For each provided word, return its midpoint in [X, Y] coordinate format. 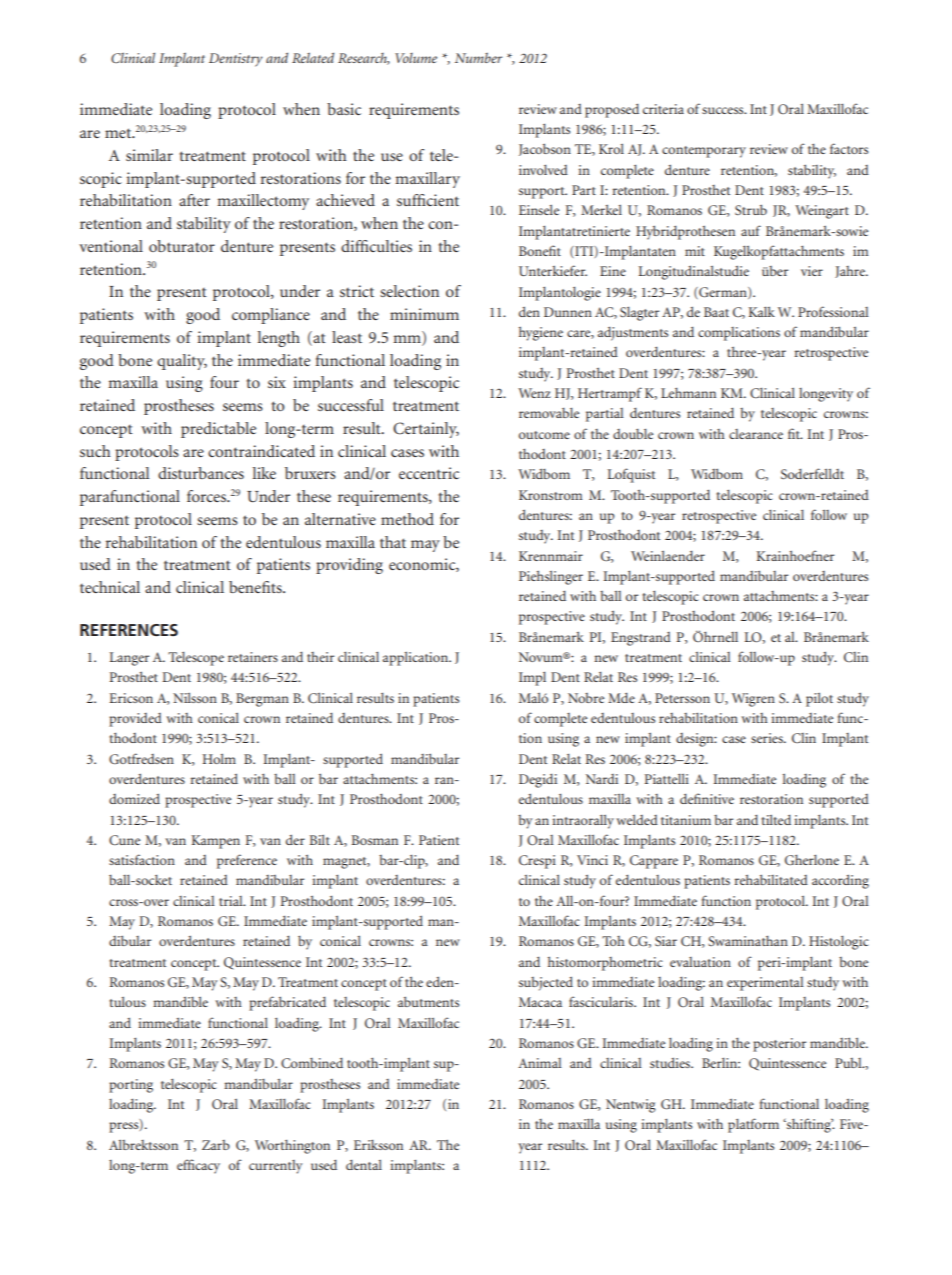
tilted [776, 820]
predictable [218, 430]
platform [753, 1125]
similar [149, 155]
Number [478, 57]
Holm [219, 759]
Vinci [592, 860]
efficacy [198, 1166]
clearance [756, 434]
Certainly [426, 430]
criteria [663, 109]
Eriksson [378, 1144]
